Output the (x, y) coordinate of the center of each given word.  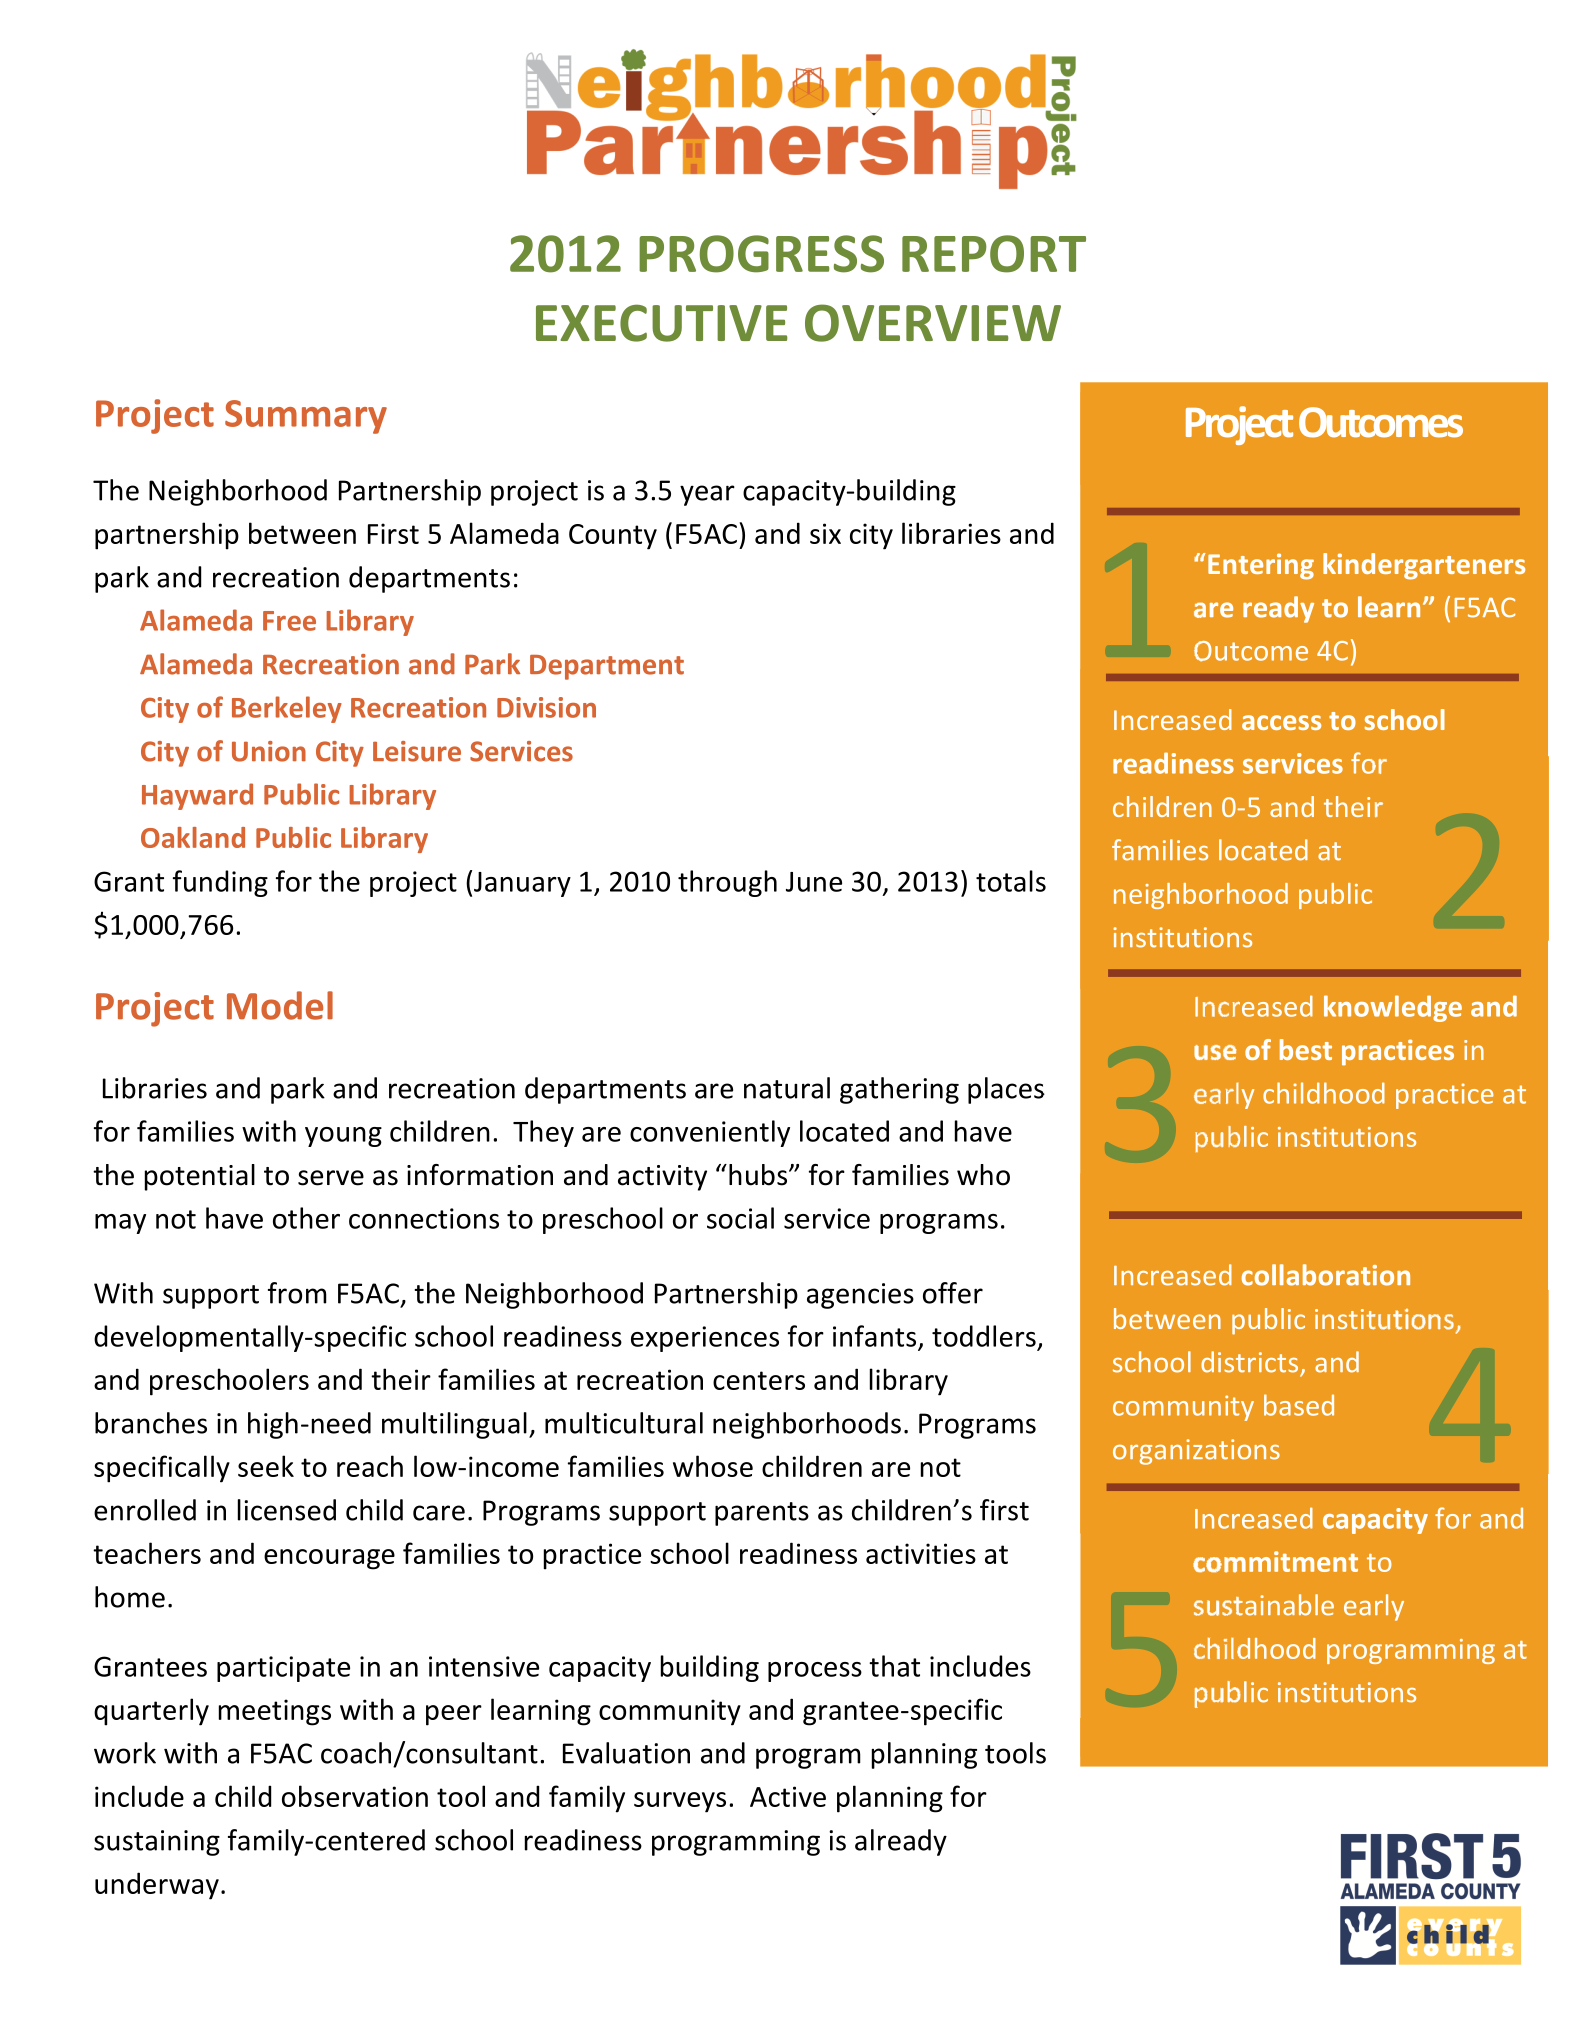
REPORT (994, 254)
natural (787, 1088)
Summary (306, 417)
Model (280, 1005)
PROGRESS (761, 254)
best (1306, 1049)
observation (355, 1796)
